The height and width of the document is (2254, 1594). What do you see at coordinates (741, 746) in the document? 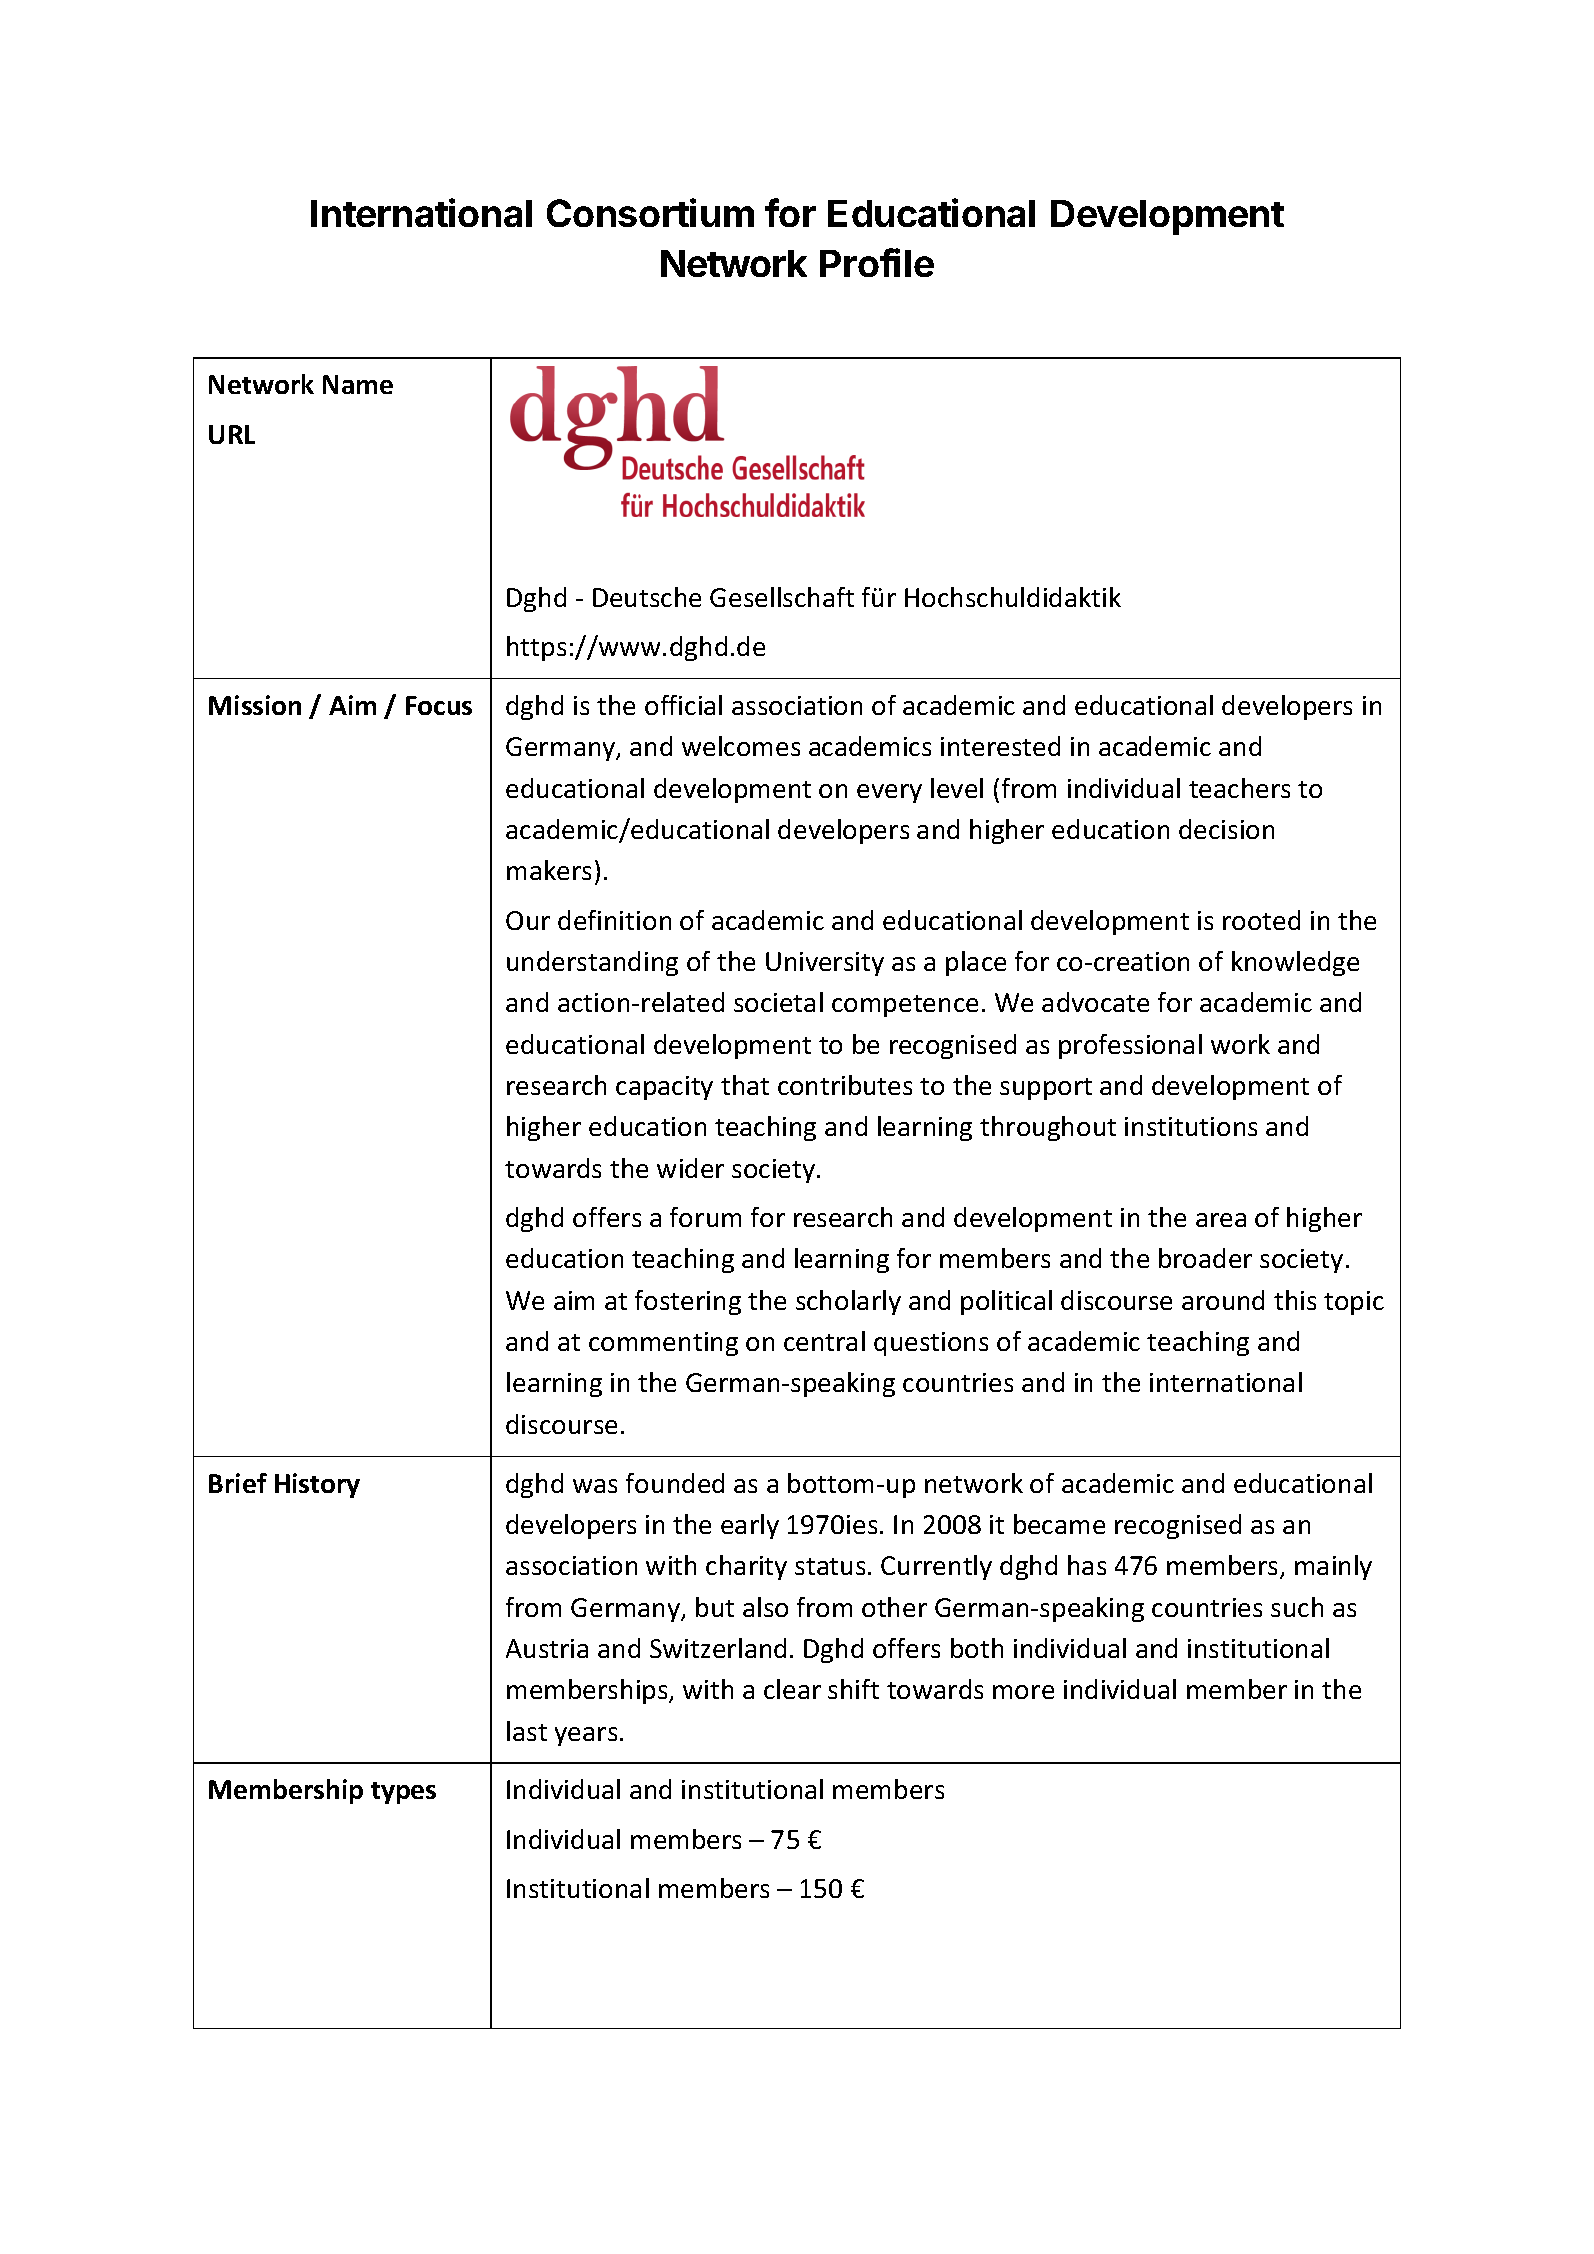
I see `welcomes` at bounding box center [741, 746].
